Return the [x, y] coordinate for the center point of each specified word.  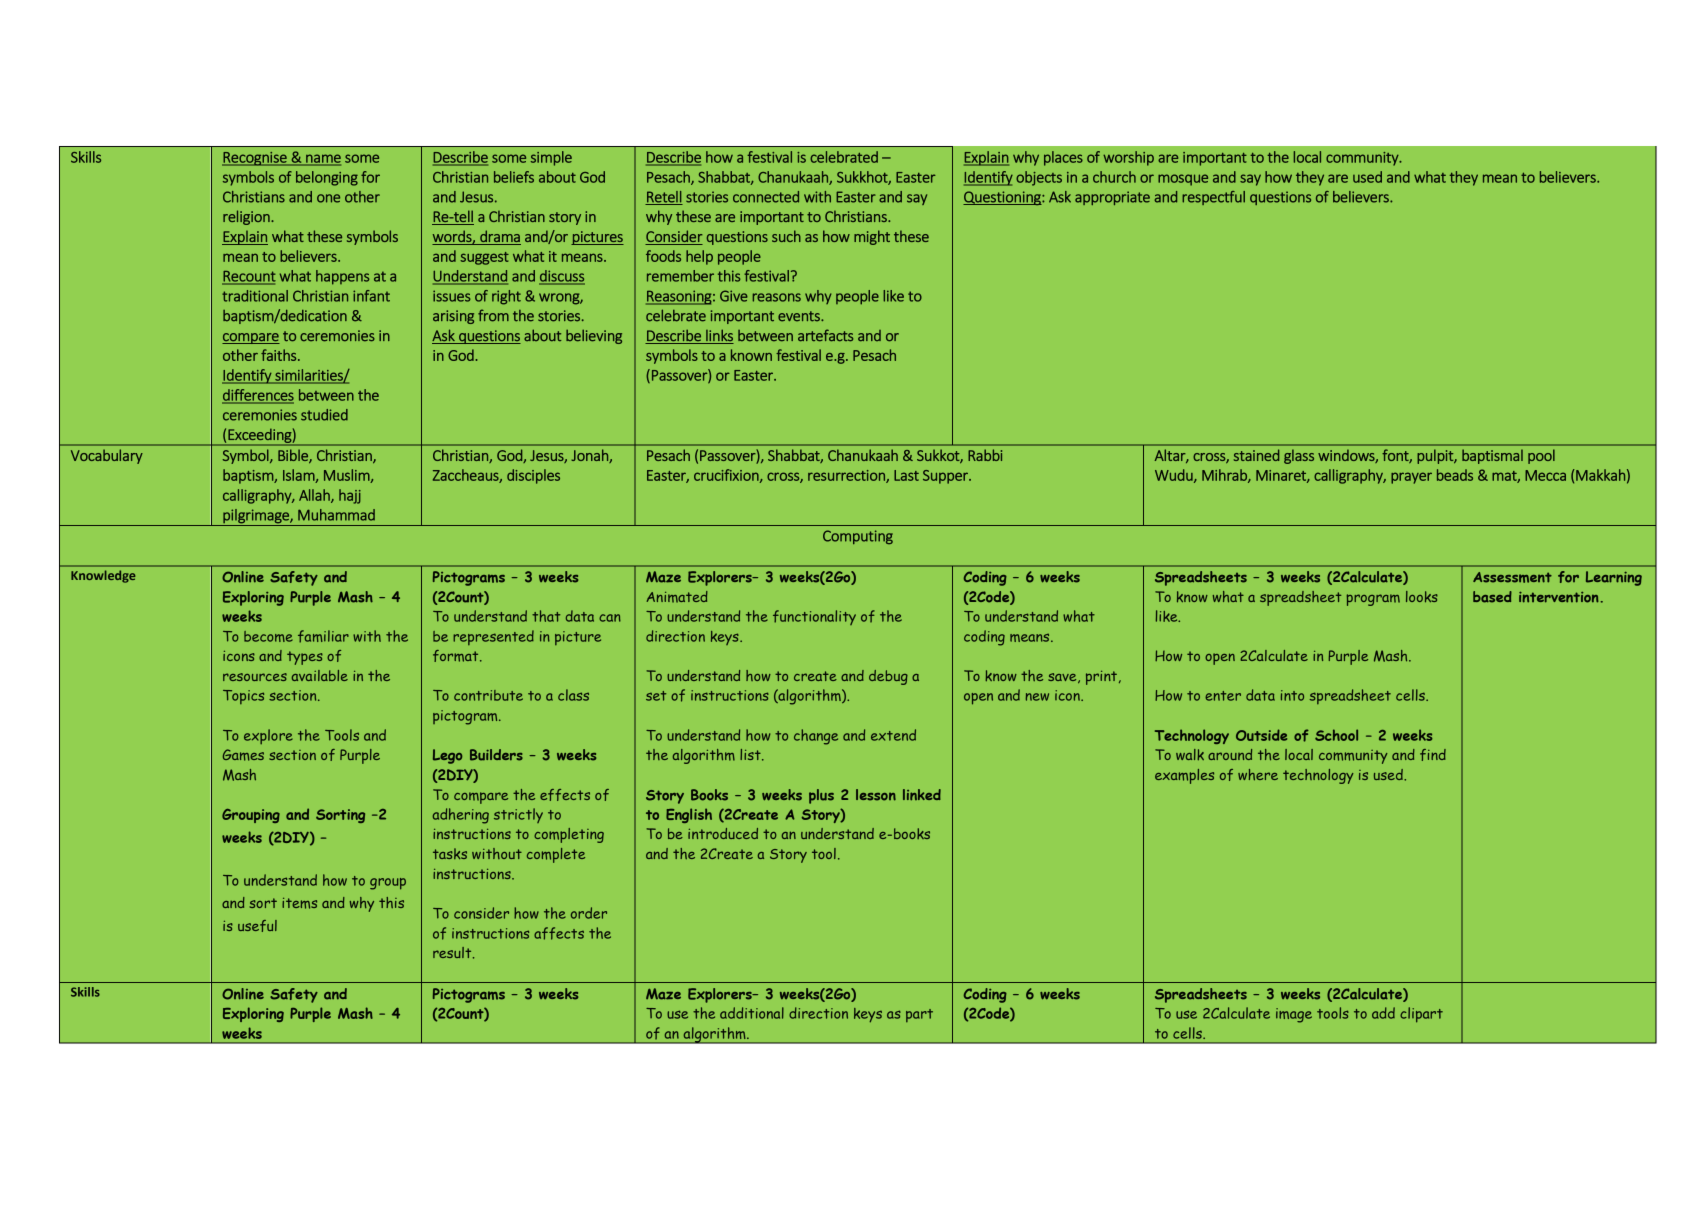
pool [1541, 456]
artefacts [825, 335]
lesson [876, 795]
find [1433, 755]
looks [1422, 597]
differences [258, 396]
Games [243, 755]
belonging [327, 178]
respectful [1213, 198]
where [1258, 775]
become [268, 636]
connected [766, 197]
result [453, 953]
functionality [814, 617]
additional [752, 1013]
